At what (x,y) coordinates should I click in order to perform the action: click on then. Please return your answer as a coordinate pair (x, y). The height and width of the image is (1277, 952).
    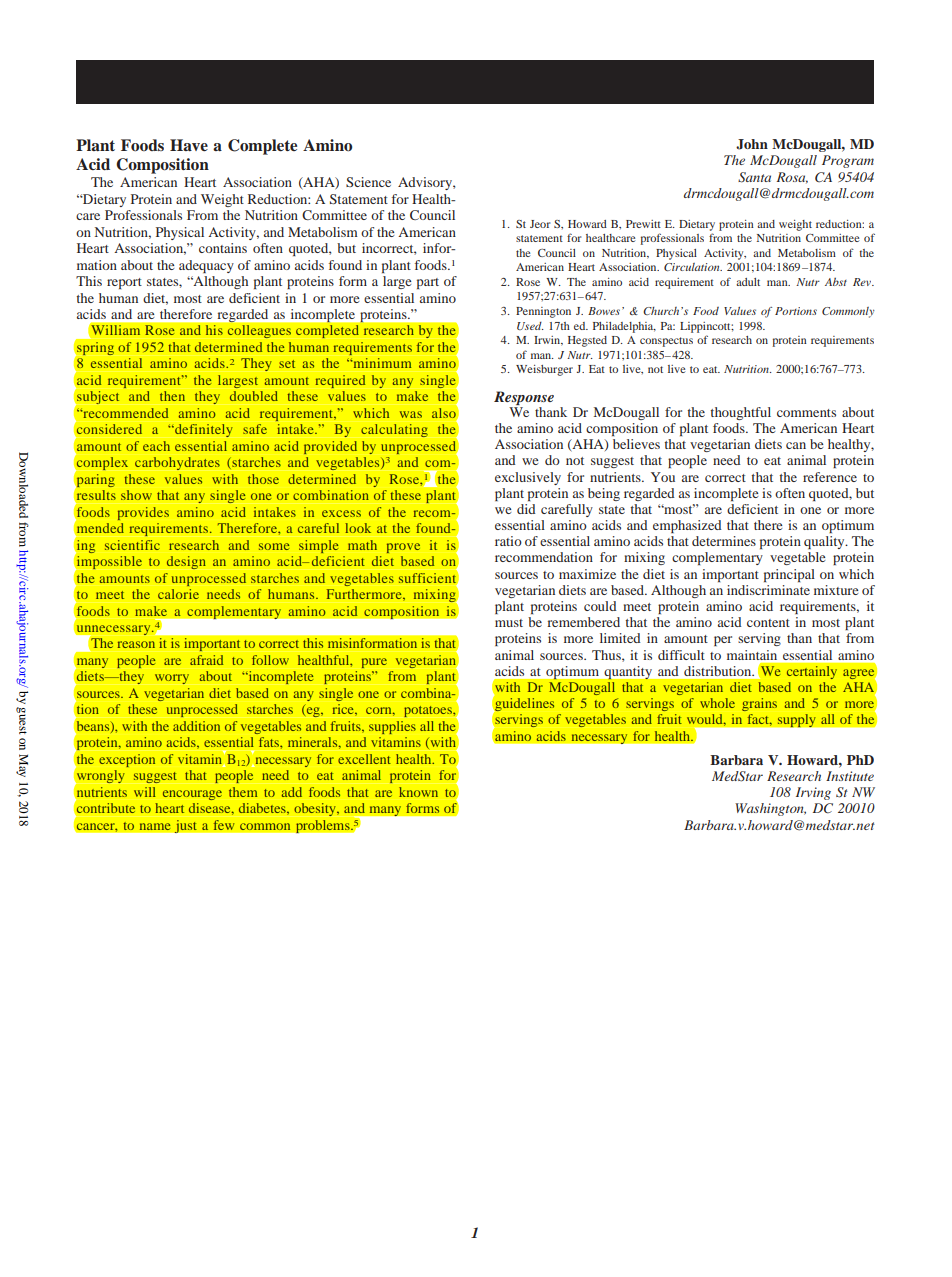
    Looking at the image, I should click on (172, 396).
